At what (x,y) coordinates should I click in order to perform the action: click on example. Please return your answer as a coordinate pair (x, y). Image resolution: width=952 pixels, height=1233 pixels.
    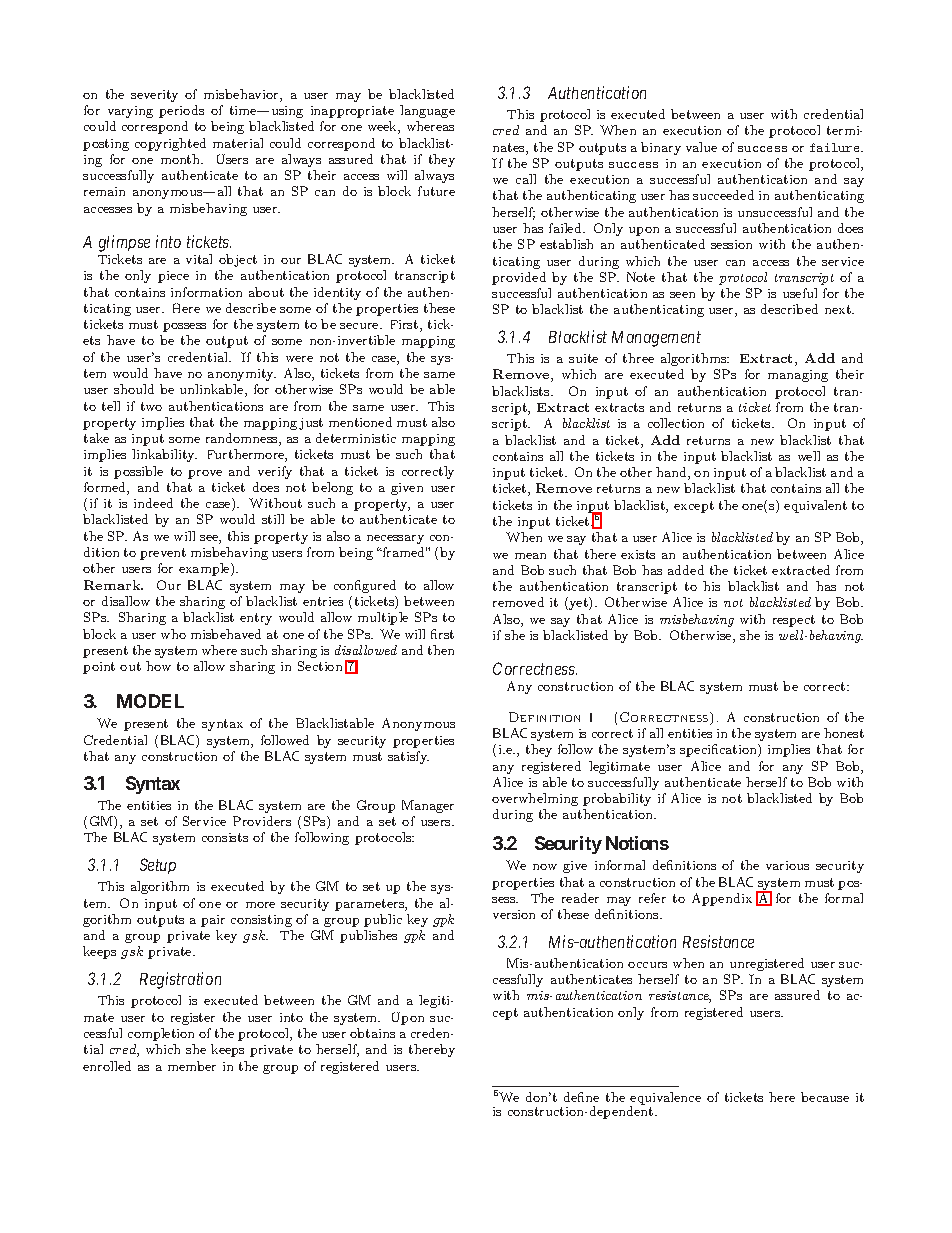
    Looking at the image, I should click on (205, 569).
